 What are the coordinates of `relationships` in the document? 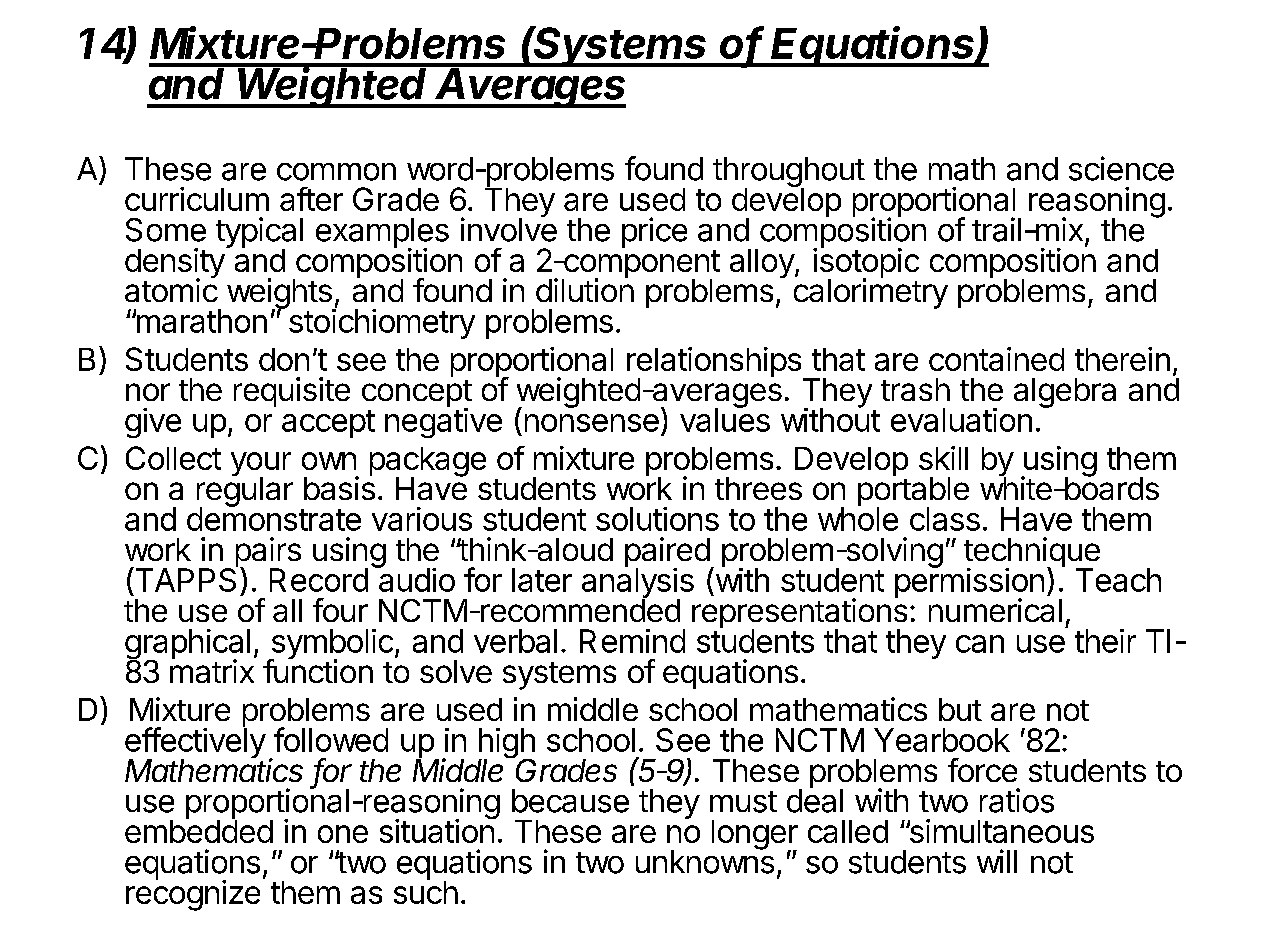 It's located at (715, 363).
